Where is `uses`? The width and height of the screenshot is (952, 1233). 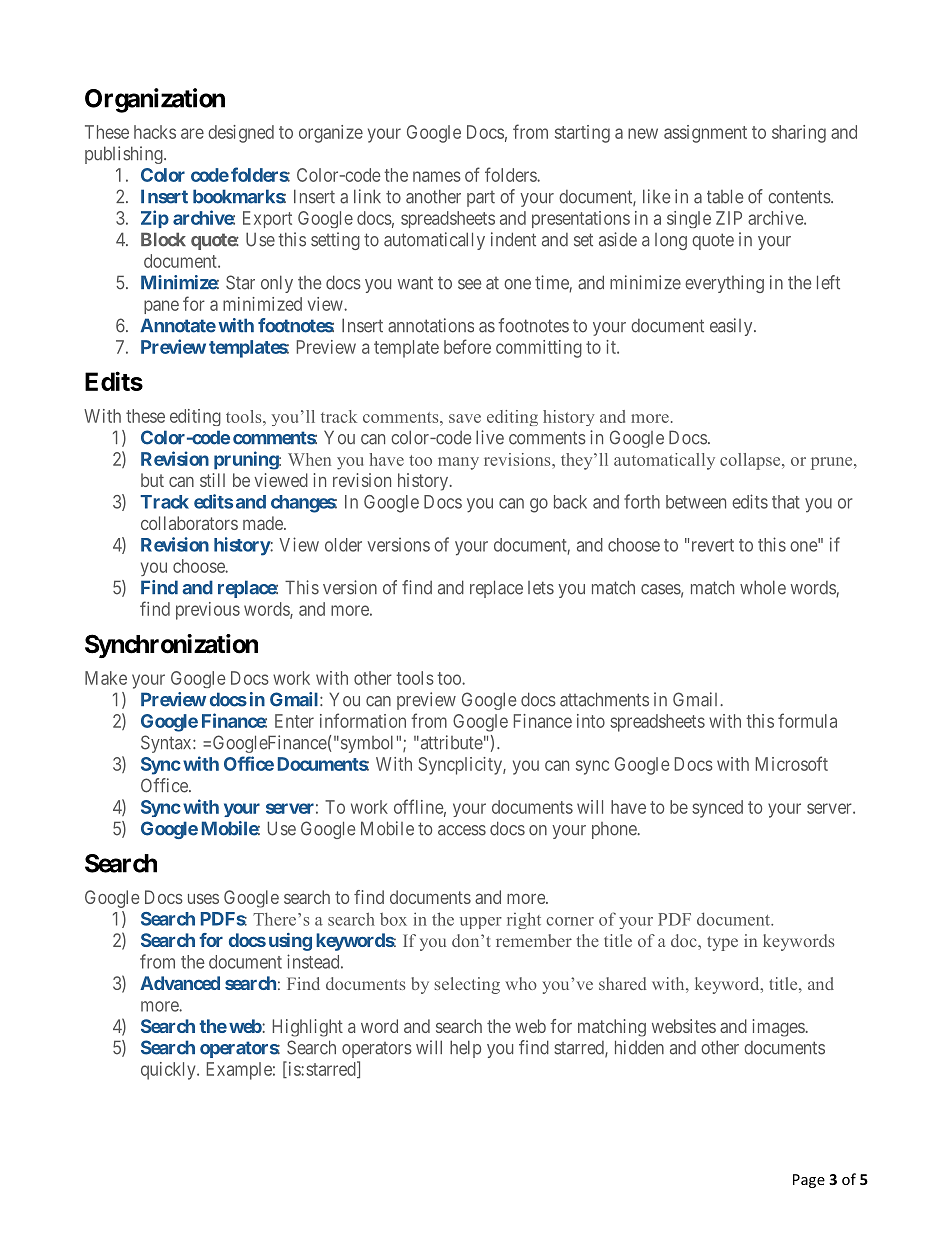 uses is located at coordinates (203, 899).
